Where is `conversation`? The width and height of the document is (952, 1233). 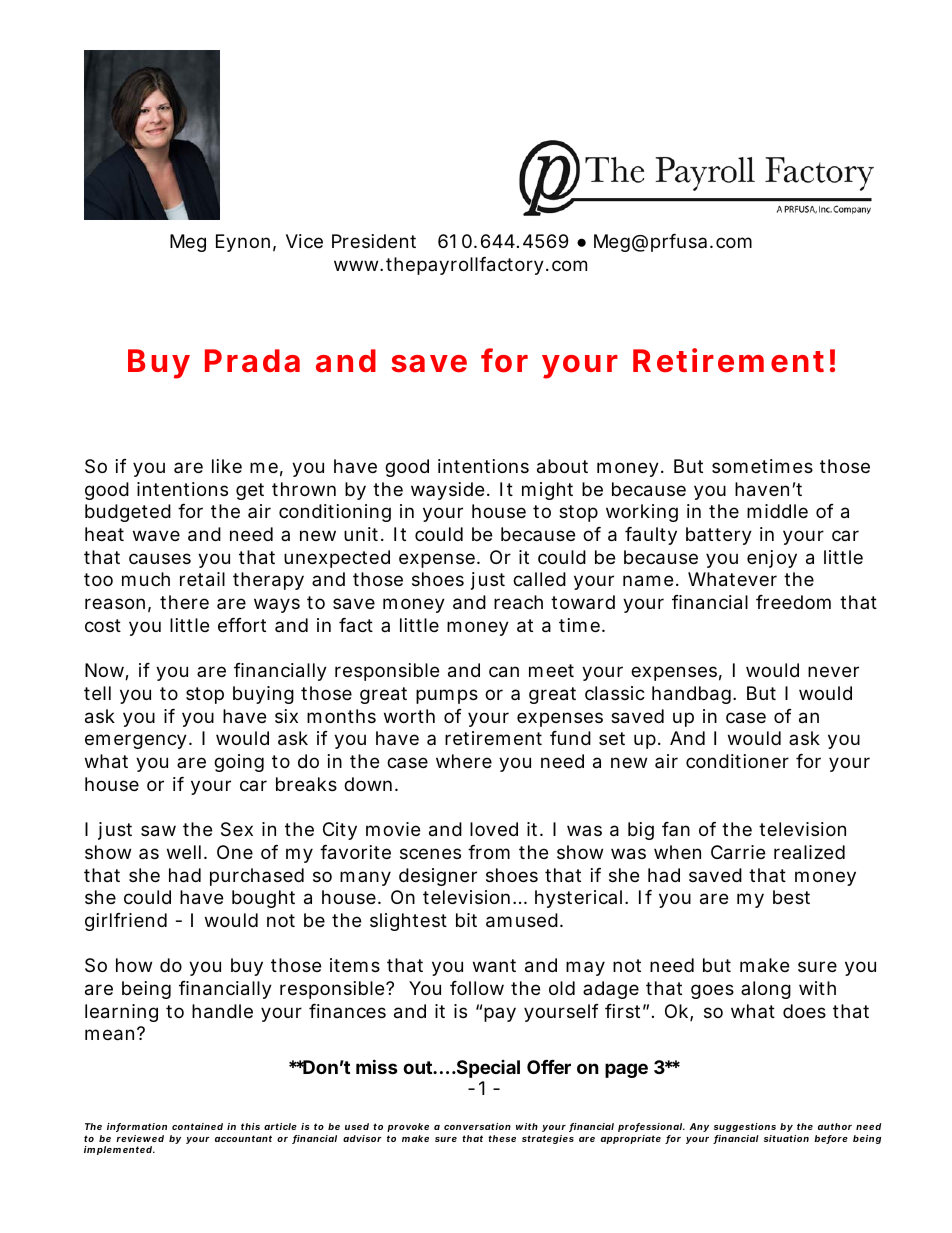
conversation is located at coordinates (477, 1126).
